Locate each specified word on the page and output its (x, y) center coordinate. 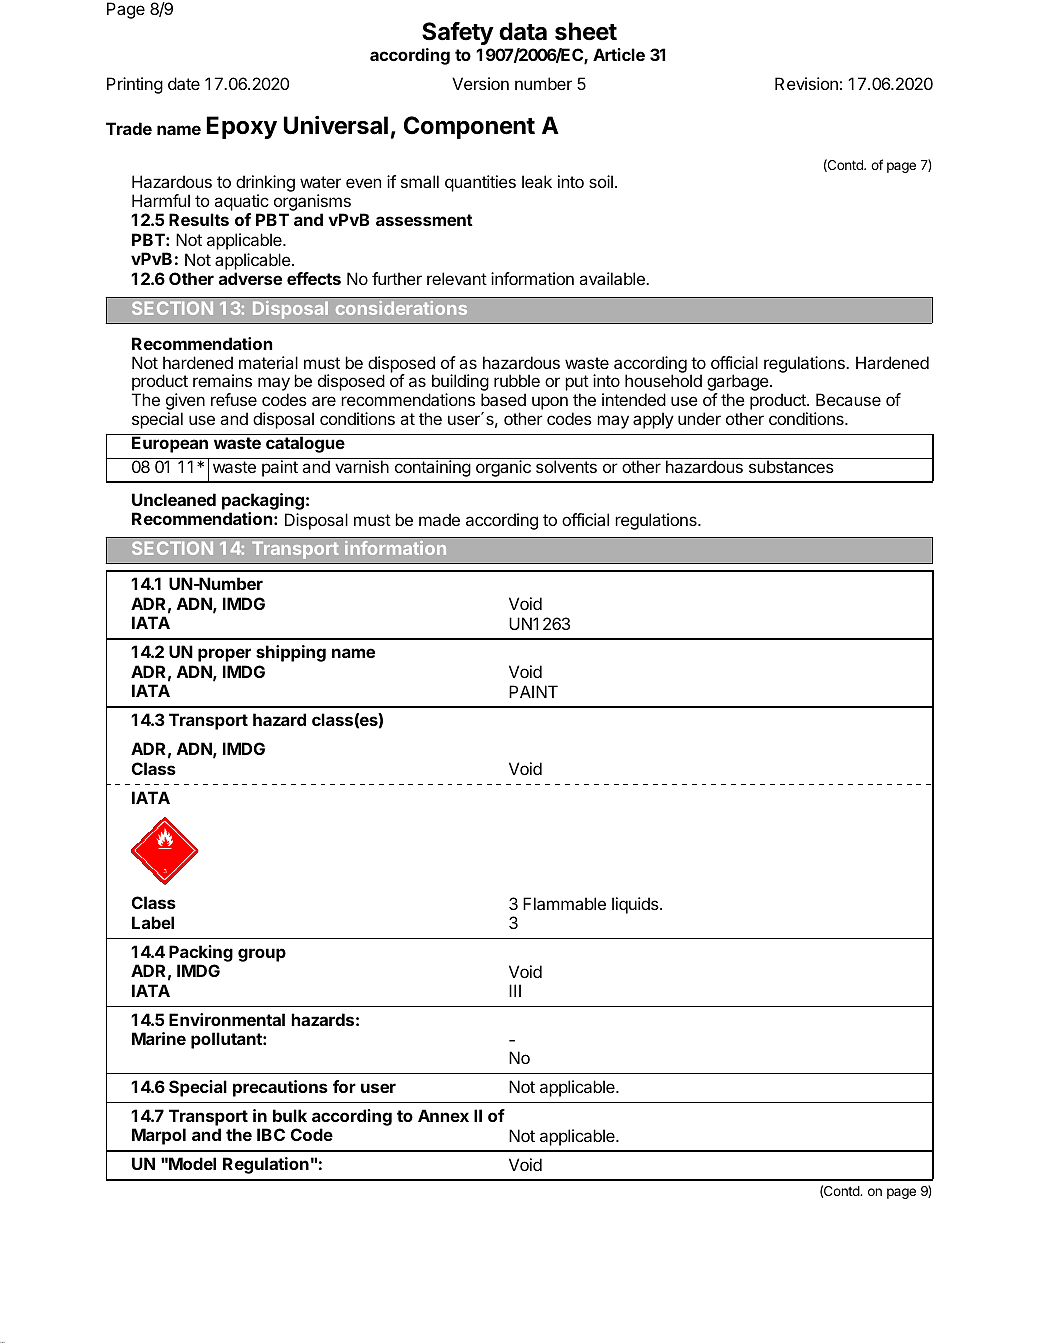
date (184, 83)
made (439, 519)
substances (791, 465)
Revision (806, 83)
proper (224, 655)
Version (480, 83)
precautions (280, 1088)
